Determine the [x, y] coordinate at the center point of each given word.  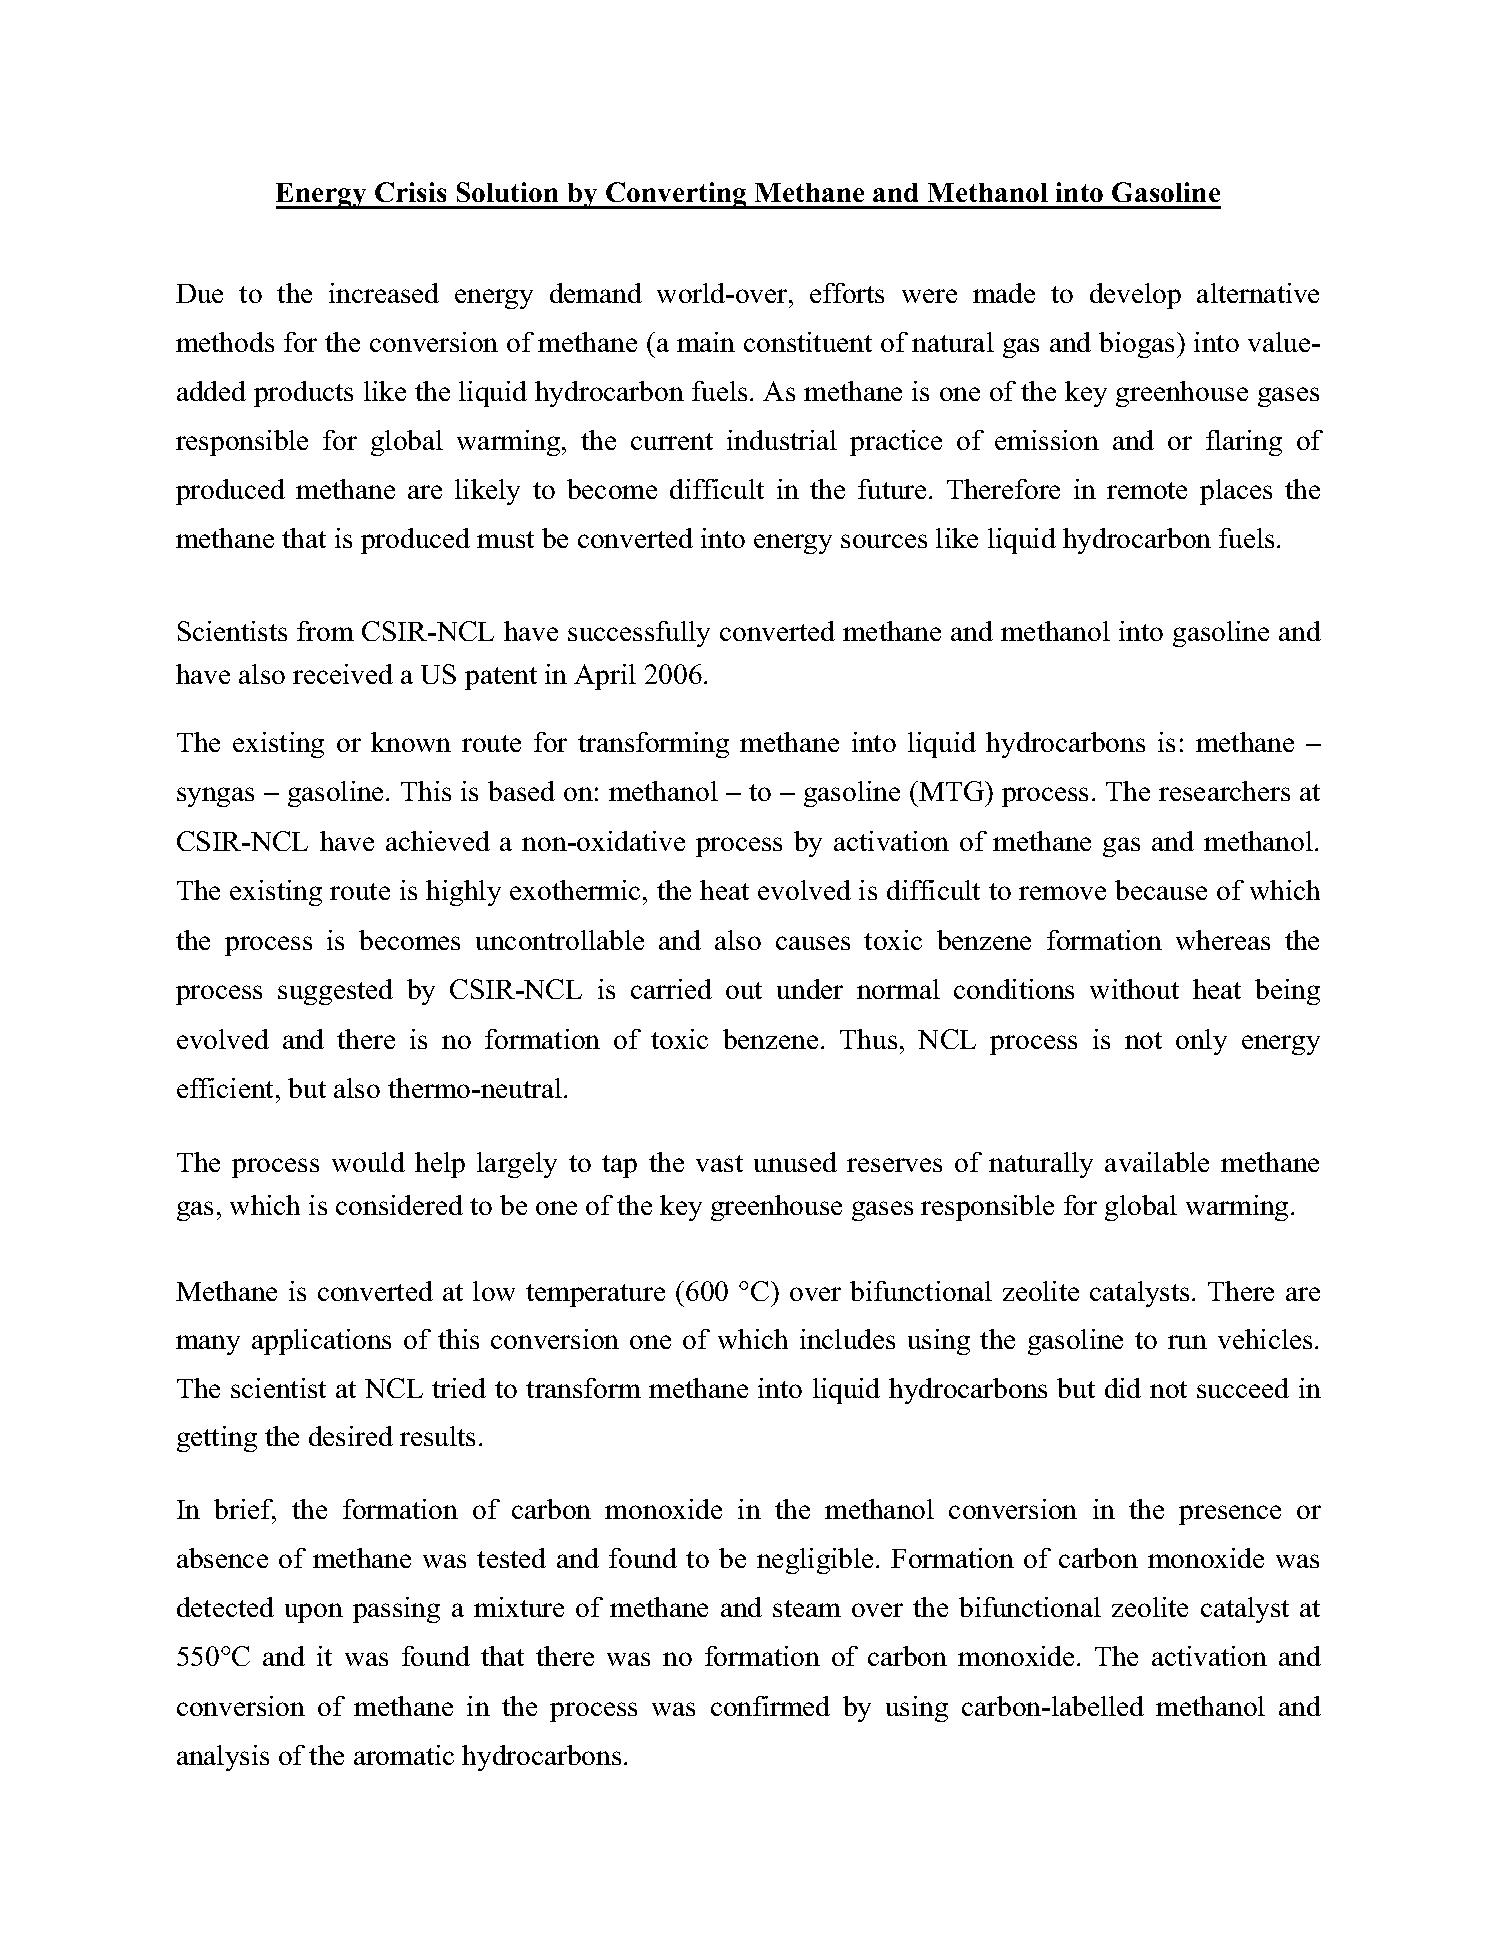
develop [1135, 296]
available [1157, 1162]
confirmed [770, 1706]
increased [384, 293]
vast [719, 1163]
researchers [1224, 791]
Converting [676, 195]
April [605, 677]
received [343, 674]
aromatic [404, 1755]
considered [399, 1205]
